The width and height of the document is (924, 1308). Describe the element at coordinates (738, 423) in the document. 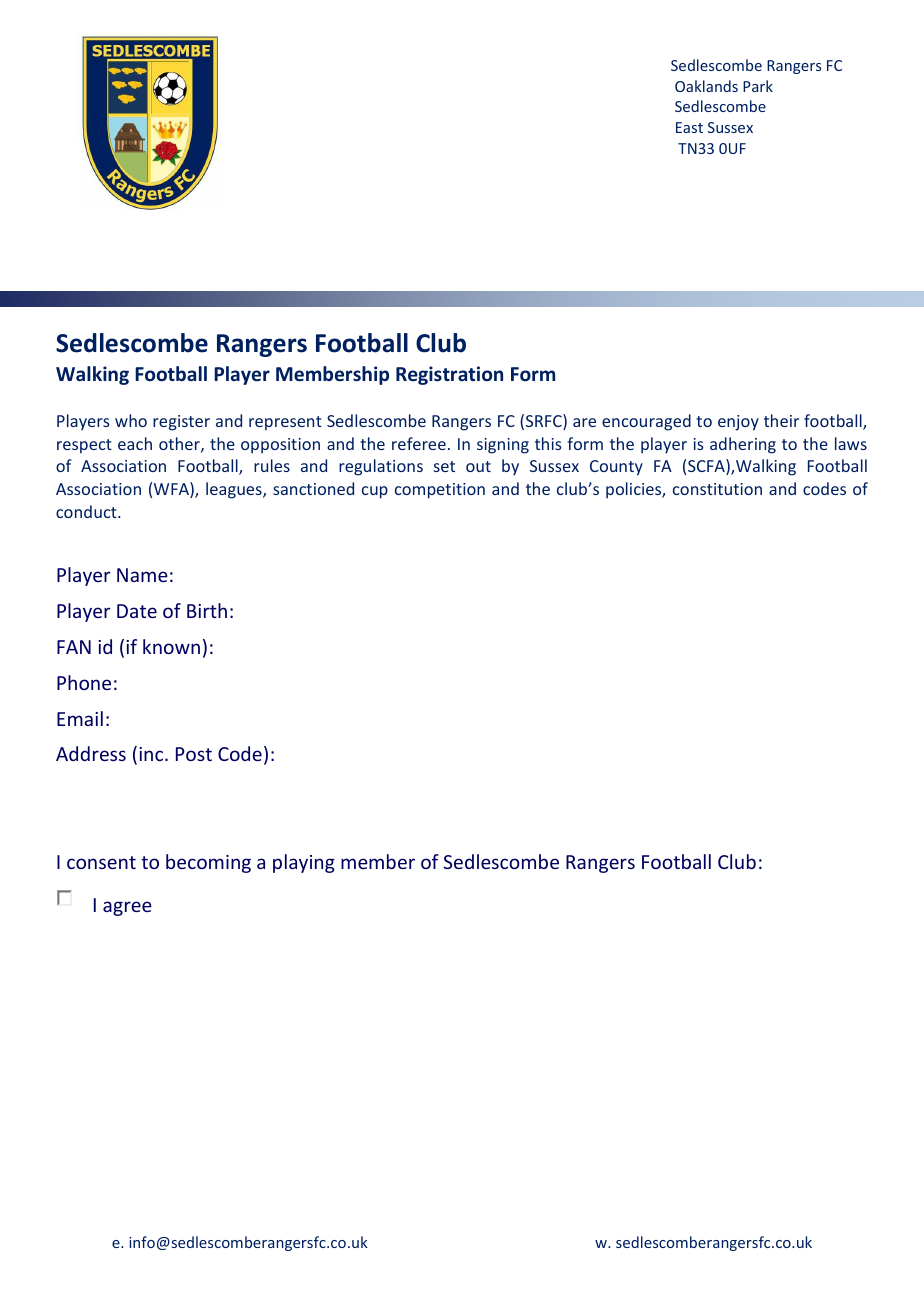

I see `enjoy` at that location.
